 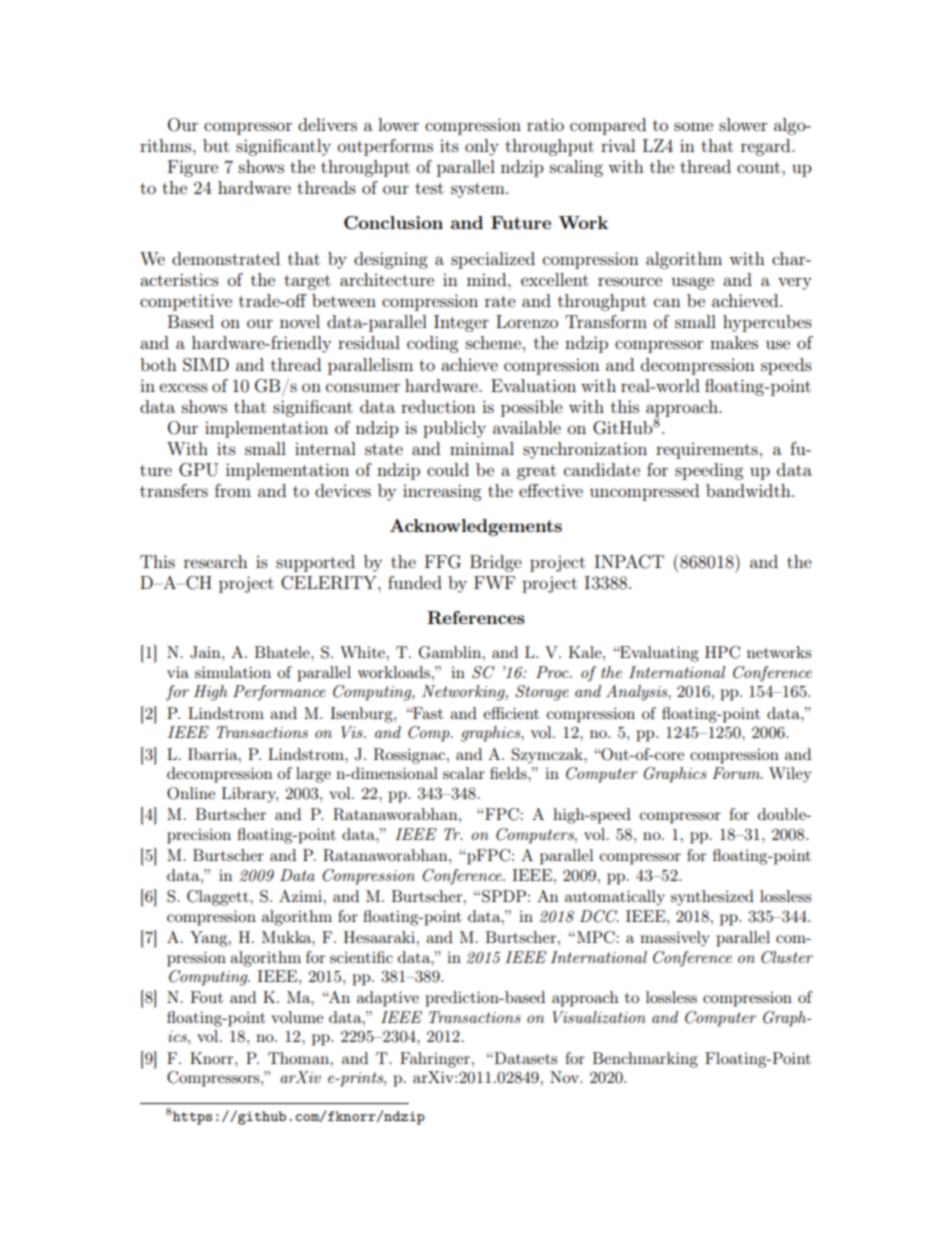 What do you see at coordinates (193, 168) in the screenshot?
I see `Figure` at bounding box center [193, 168].
